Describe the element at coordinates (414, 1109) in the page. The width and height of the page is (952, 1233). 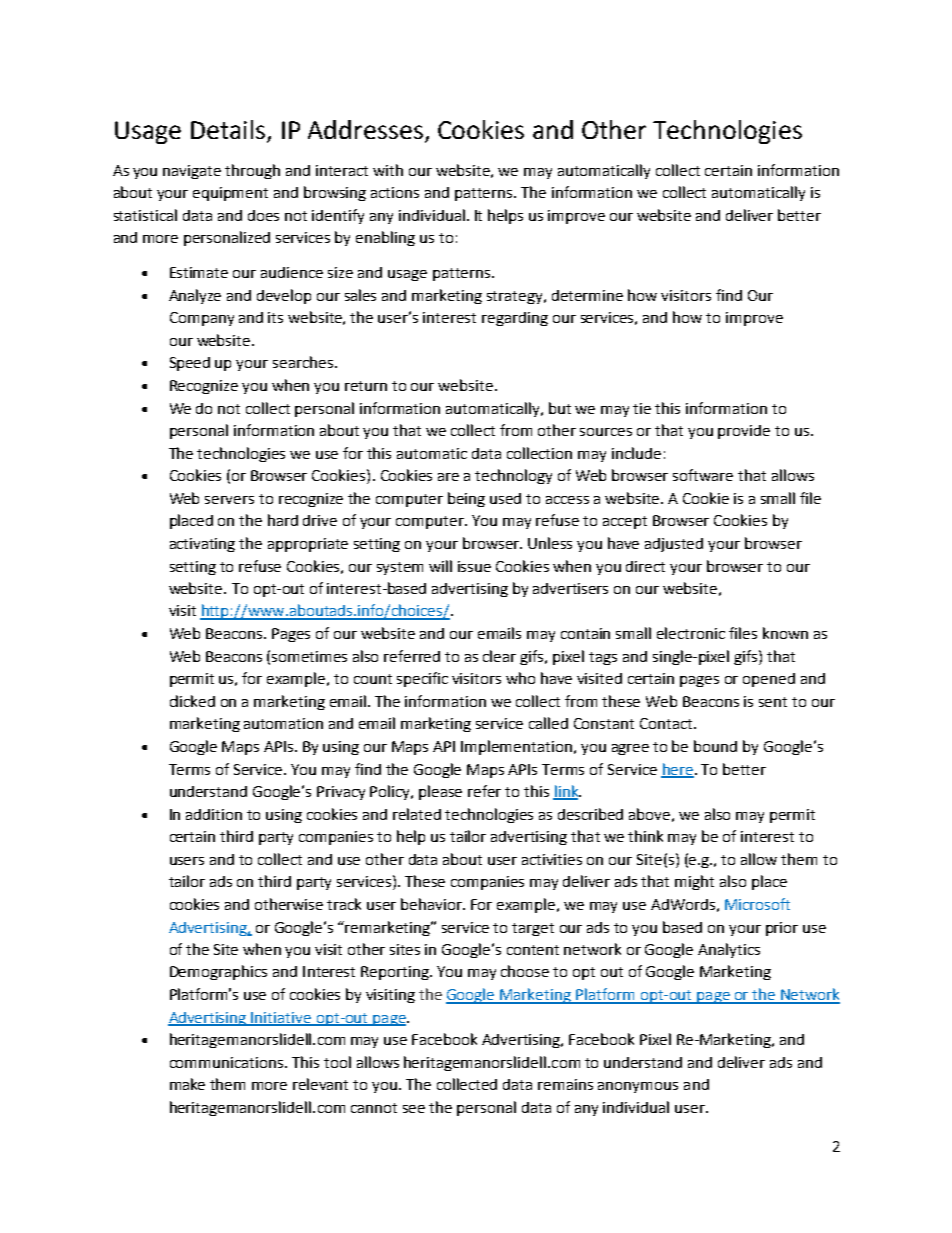
I see `see` at that location.
